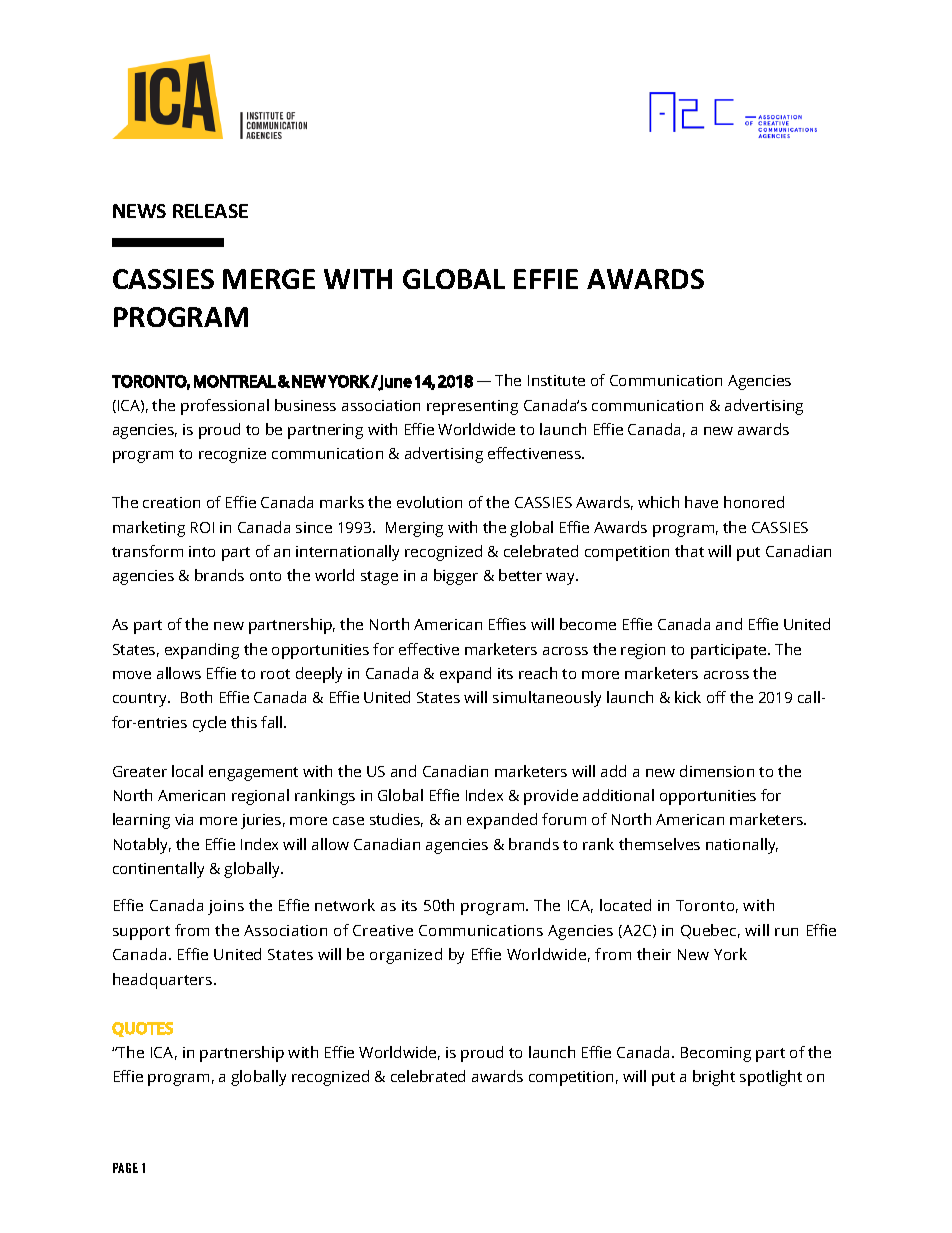 The height and width of the document is (1233, 952). Describe the element at coordinates (689, 551) in the document. I see `that` at that location.
